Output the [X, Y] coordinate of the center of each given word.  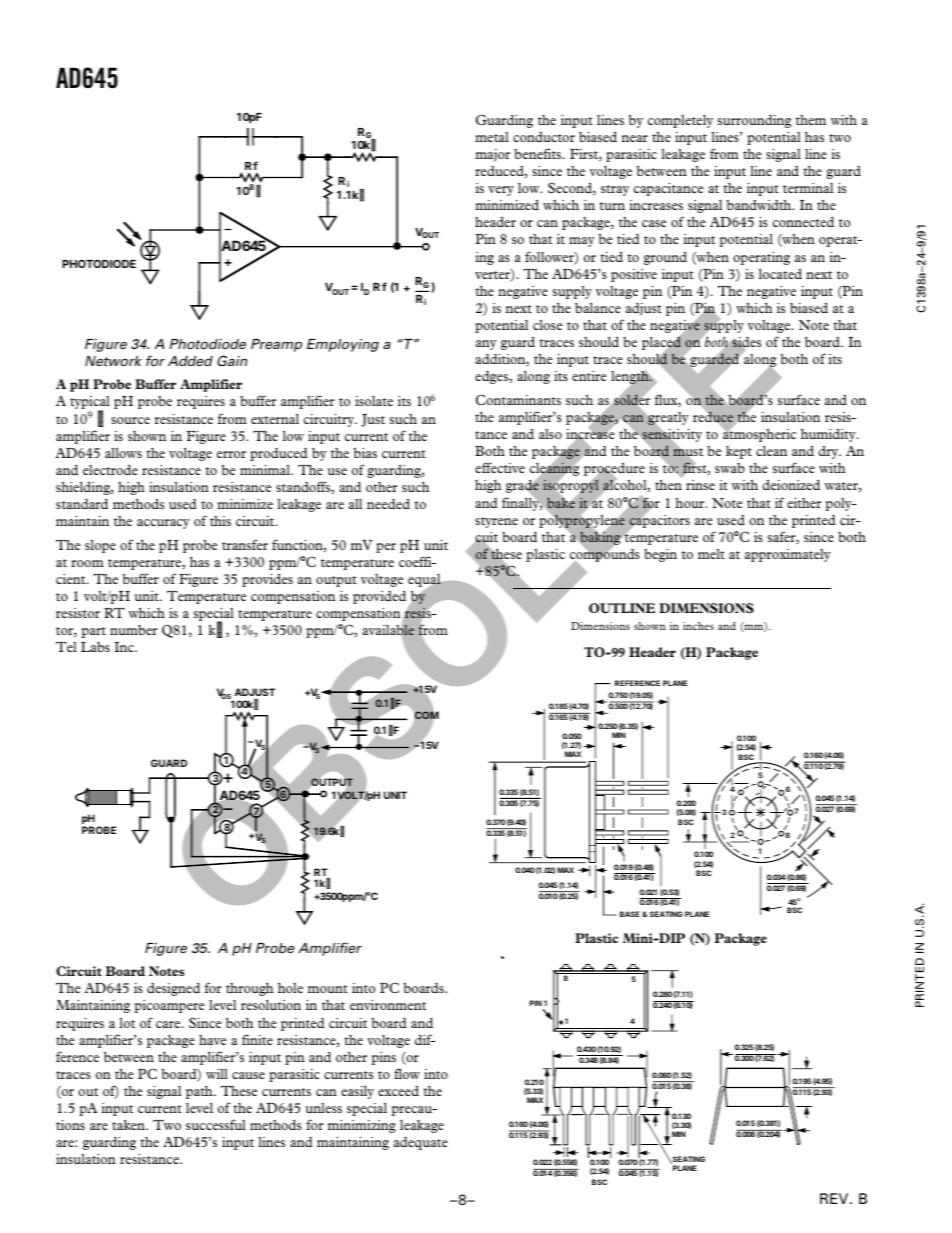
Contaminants [518, 399]
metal [492, 137]
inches [698, 626]
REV [835, 1198]
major [492, 155]
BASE [630, 914]
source [130, 420]
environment [388, 1005]
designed [173, 989]
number [134, 630]
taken [129, 1125]
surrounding [755, 121]
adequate [421, 1143]
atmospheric [759, 434]
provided [379, 597]
